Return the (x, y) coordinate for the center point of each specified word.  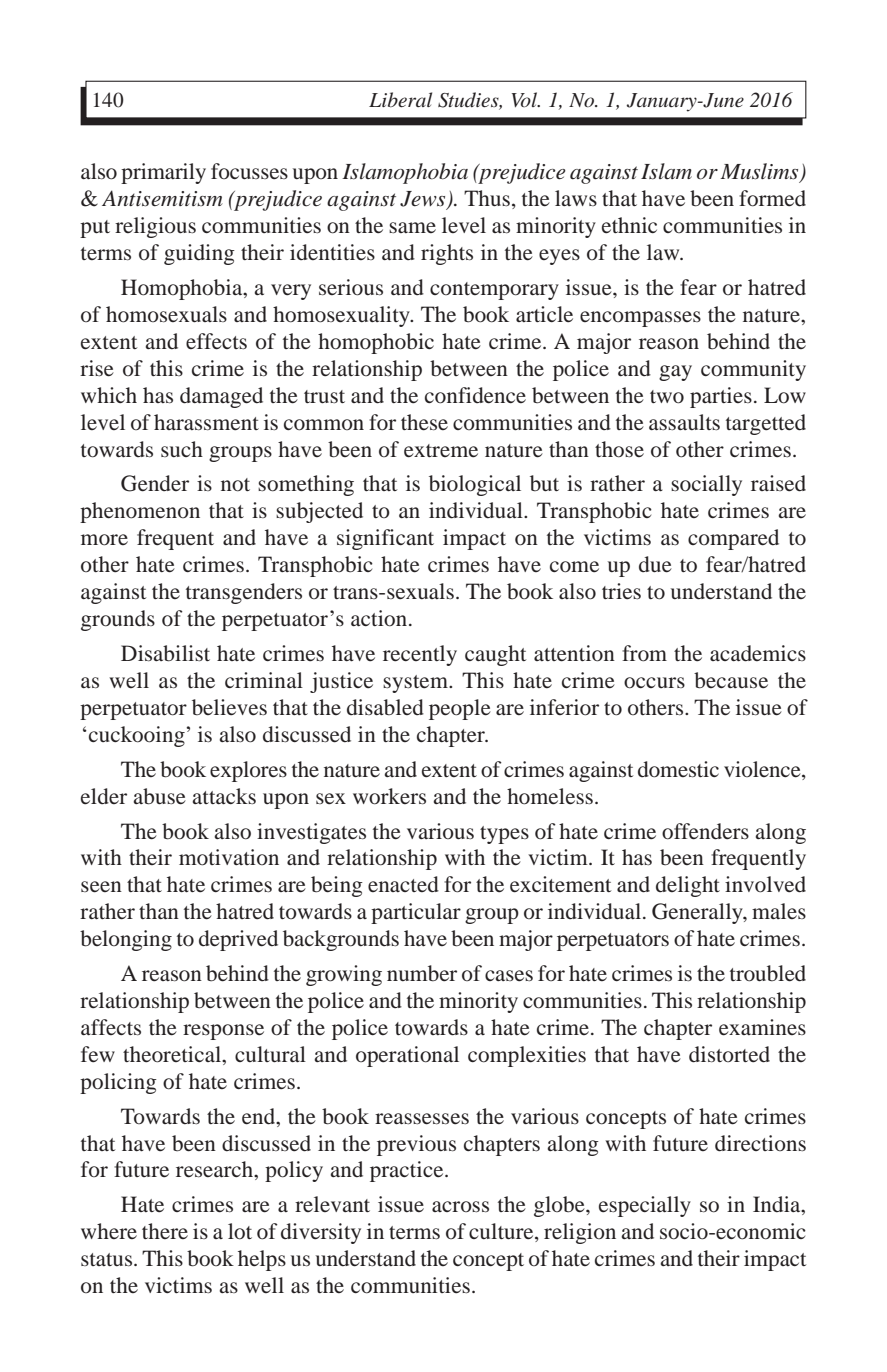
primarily (163, 173)
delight (688, 886)
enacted (403, 884)
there (165, 1231)
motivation (229, 857)
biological (475, 485)
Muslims (761, 172)
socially (706, 485)
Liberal (400, 99)
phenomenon (140, 512)
